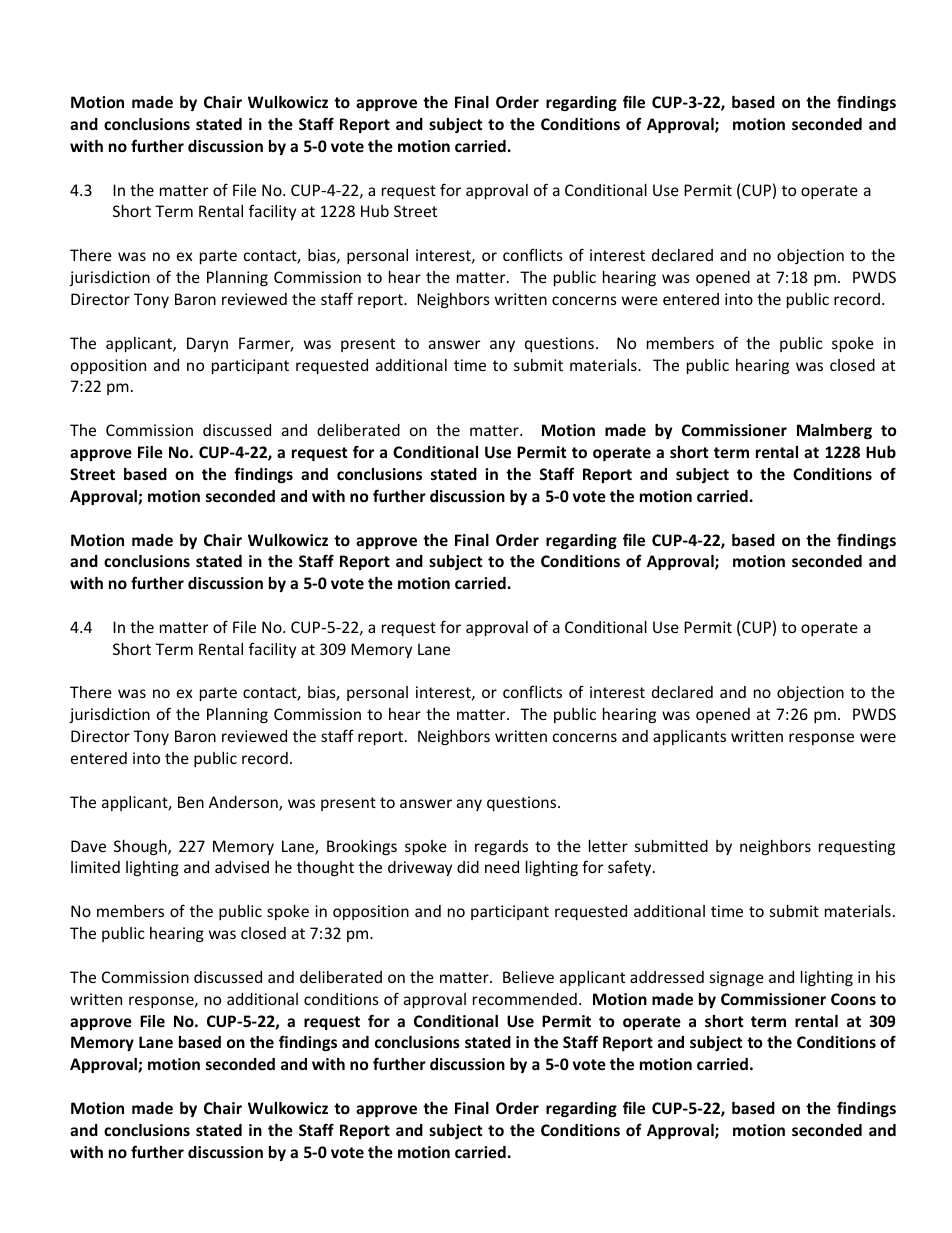 Image resolution: width=952 pixels, height=1233 pixels. Describe the element at coordinates (631, 868) in the document. I see `safety` at that location.
